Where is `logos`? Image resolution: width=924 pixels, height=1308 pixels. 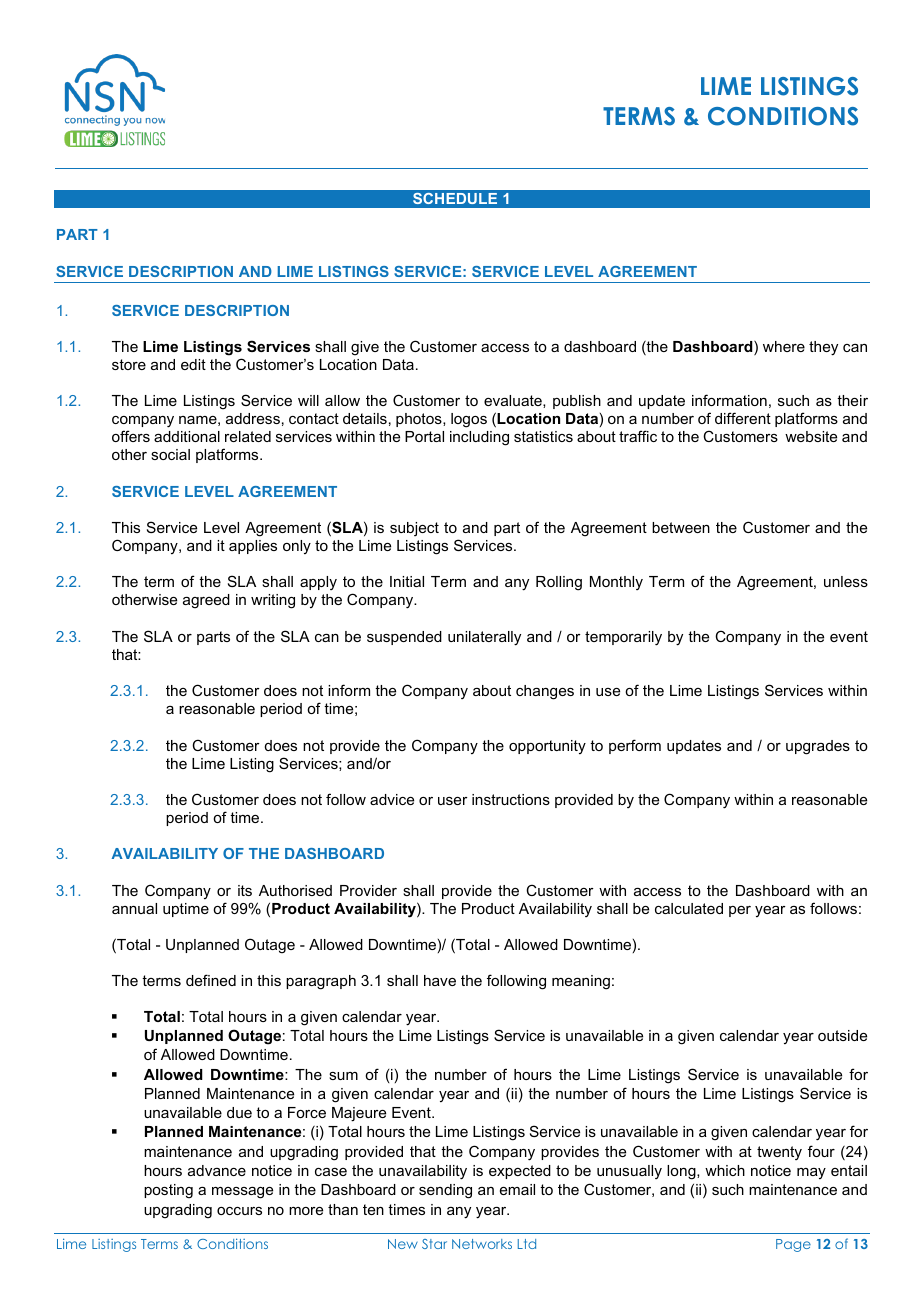
logos is located at coordinates (469, 420).
